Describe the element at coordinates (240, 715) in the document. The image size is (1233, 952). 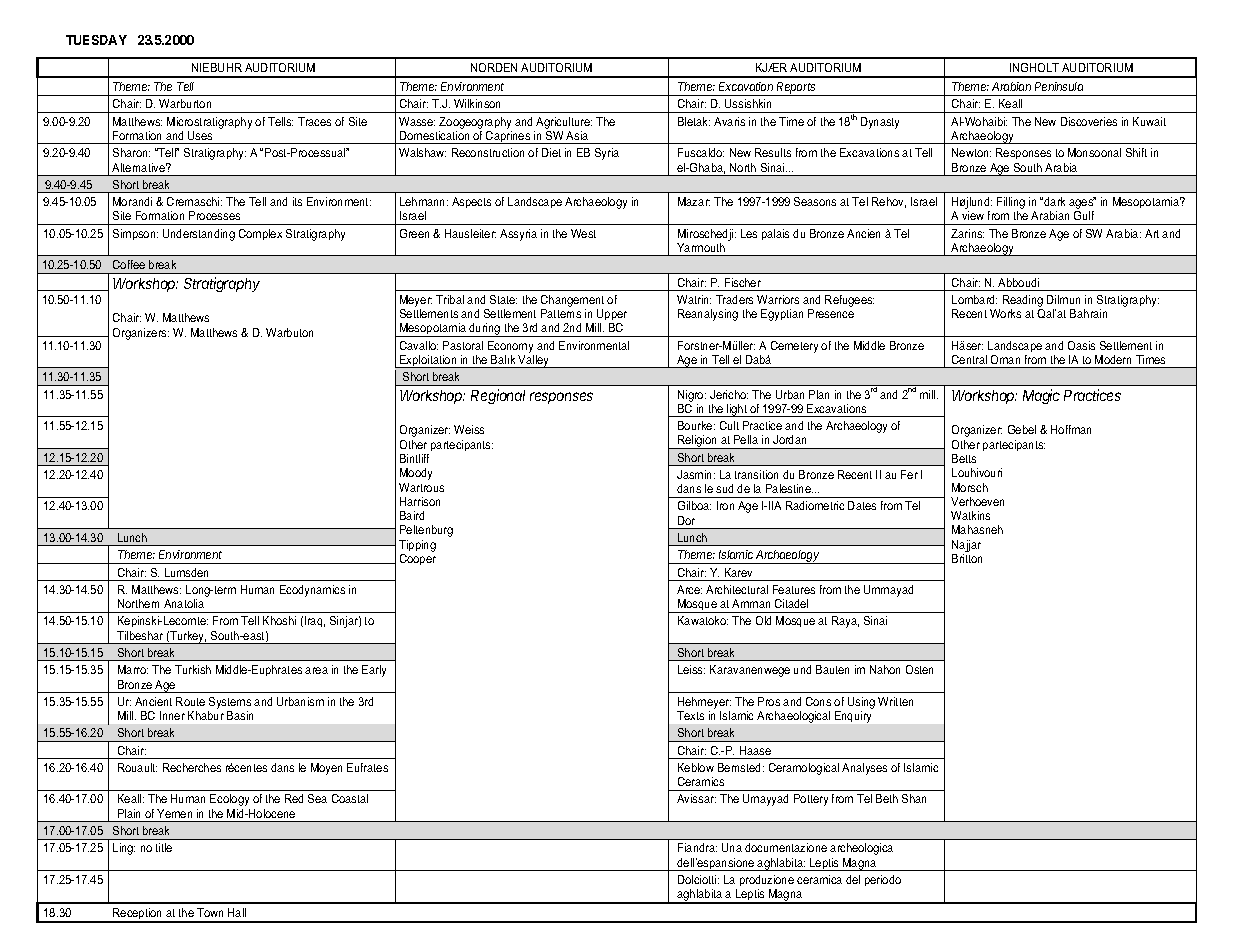
I see `Basin` at that location.
